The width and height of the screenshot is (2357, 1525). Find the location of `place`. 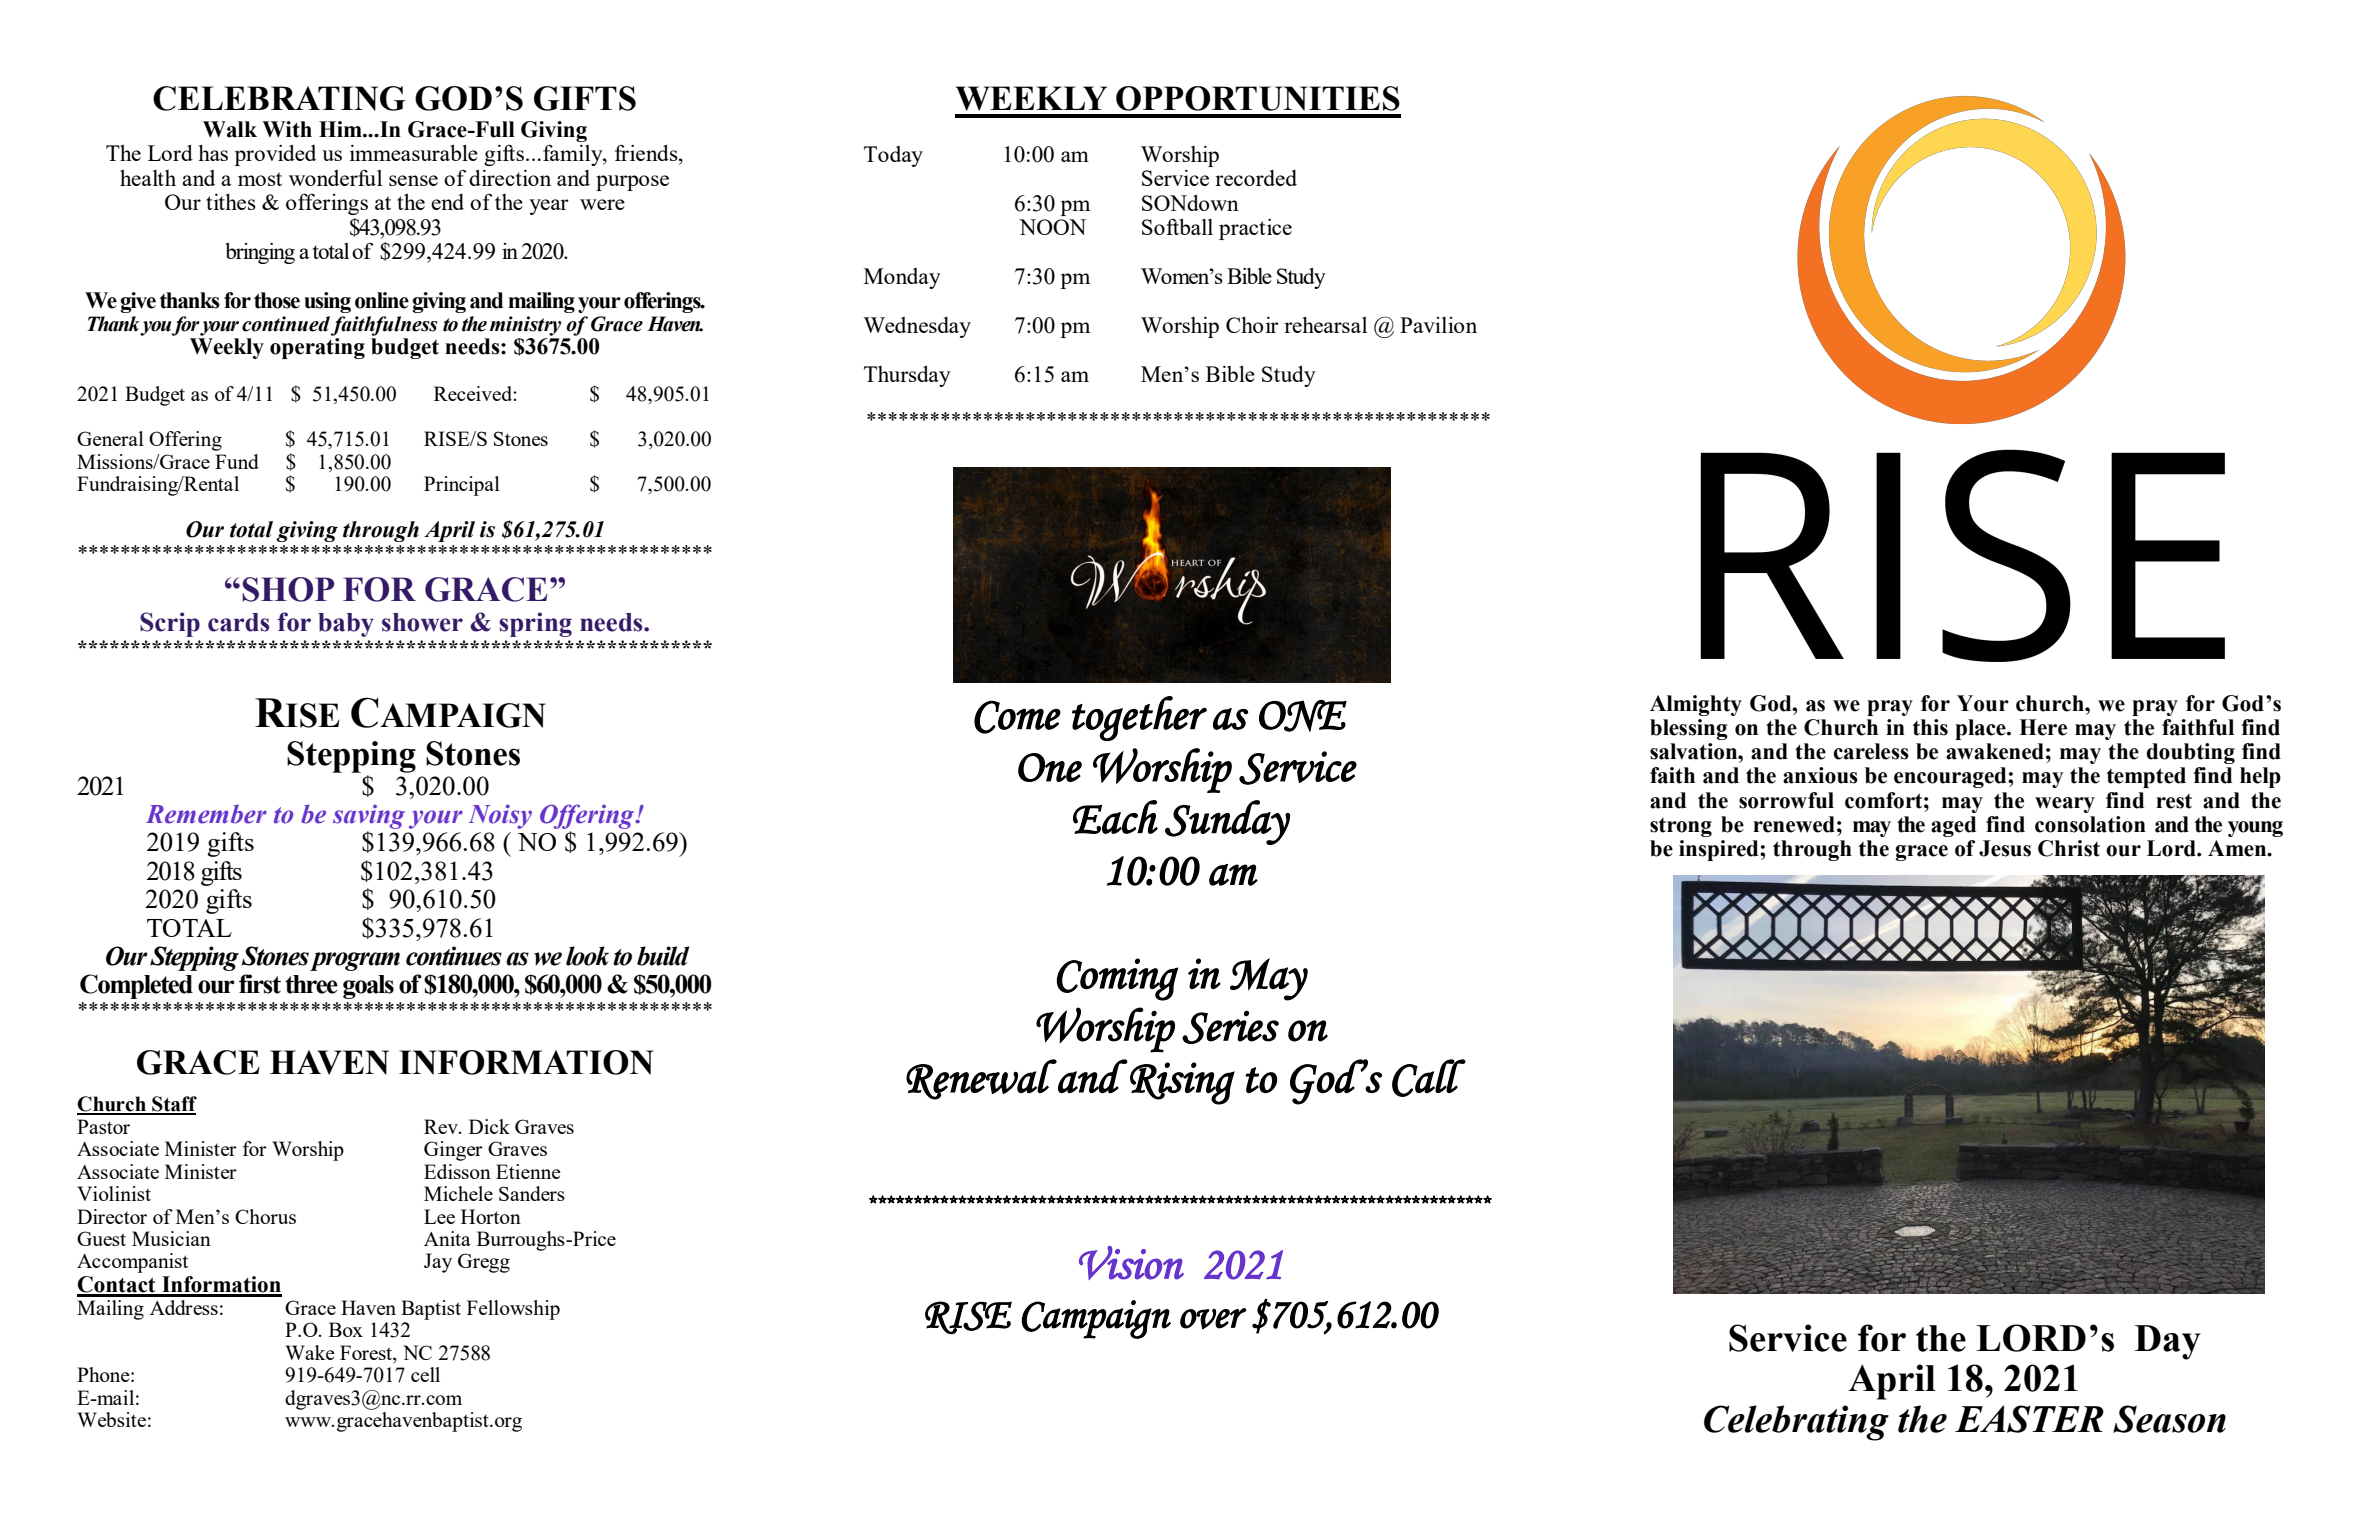

place is located at coordinates (1981, 729).
